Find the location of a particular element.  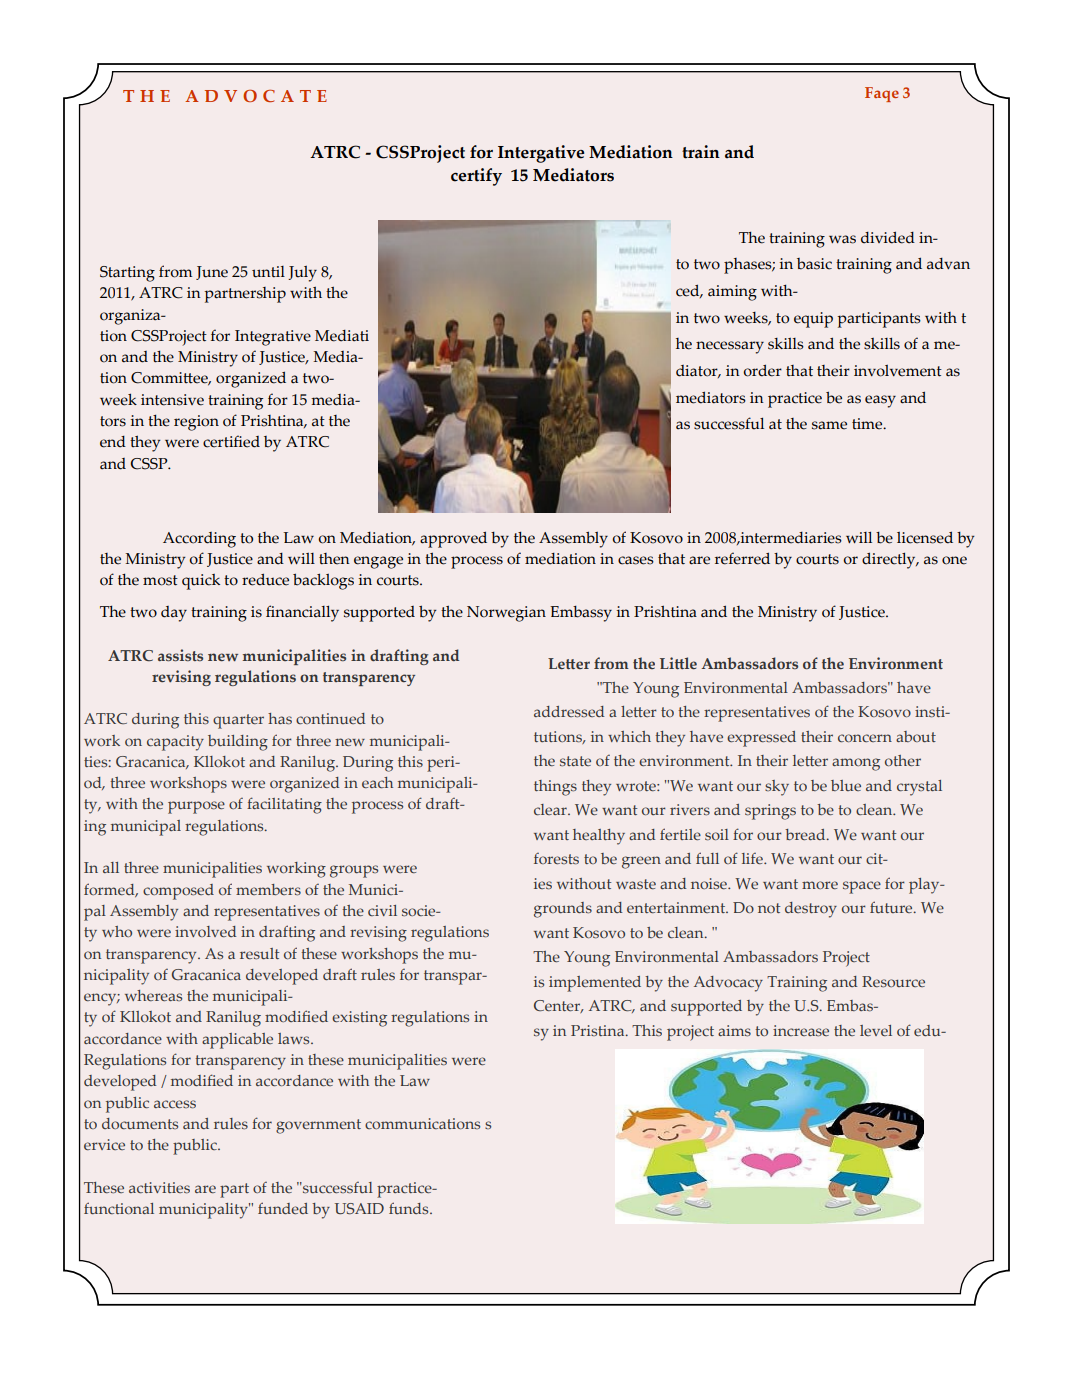

composed is located at coordinates (178, 892).
